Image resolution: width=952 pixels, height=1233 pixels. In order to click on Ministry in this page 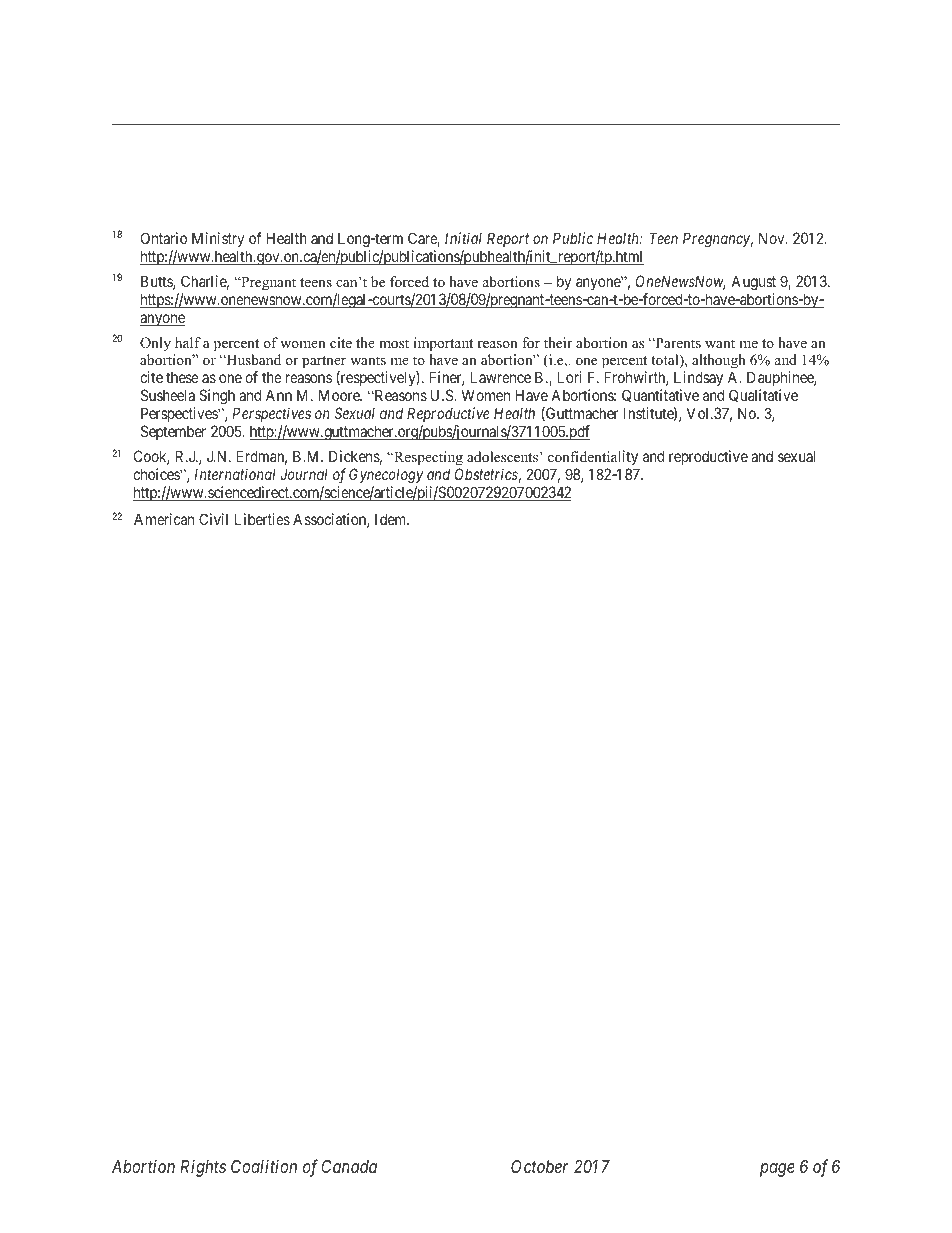, I will do `click(218, 239)`.
